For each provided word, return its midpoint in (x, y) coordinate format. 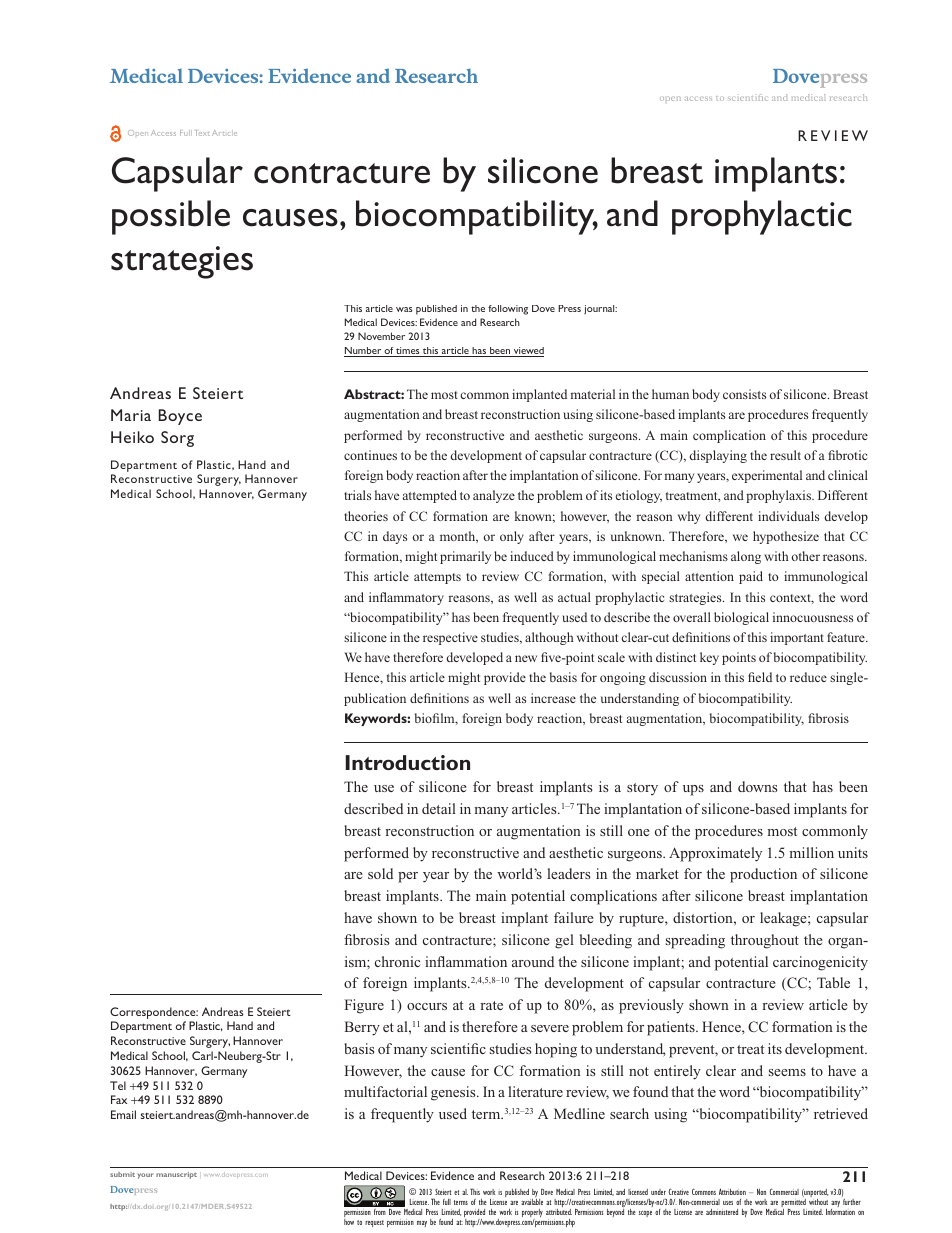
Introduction (408, 762)
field (760, 677)
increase (553, 698)
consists (744, 394)
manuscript (176, 1175)
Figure (364, 1006)
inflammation (466, 961)
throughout (765, 941)
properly (532, 1214)
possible (171, 217)
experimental (767, 476)
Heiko (132, 437)
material (593, 394)
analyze (494, 496)
